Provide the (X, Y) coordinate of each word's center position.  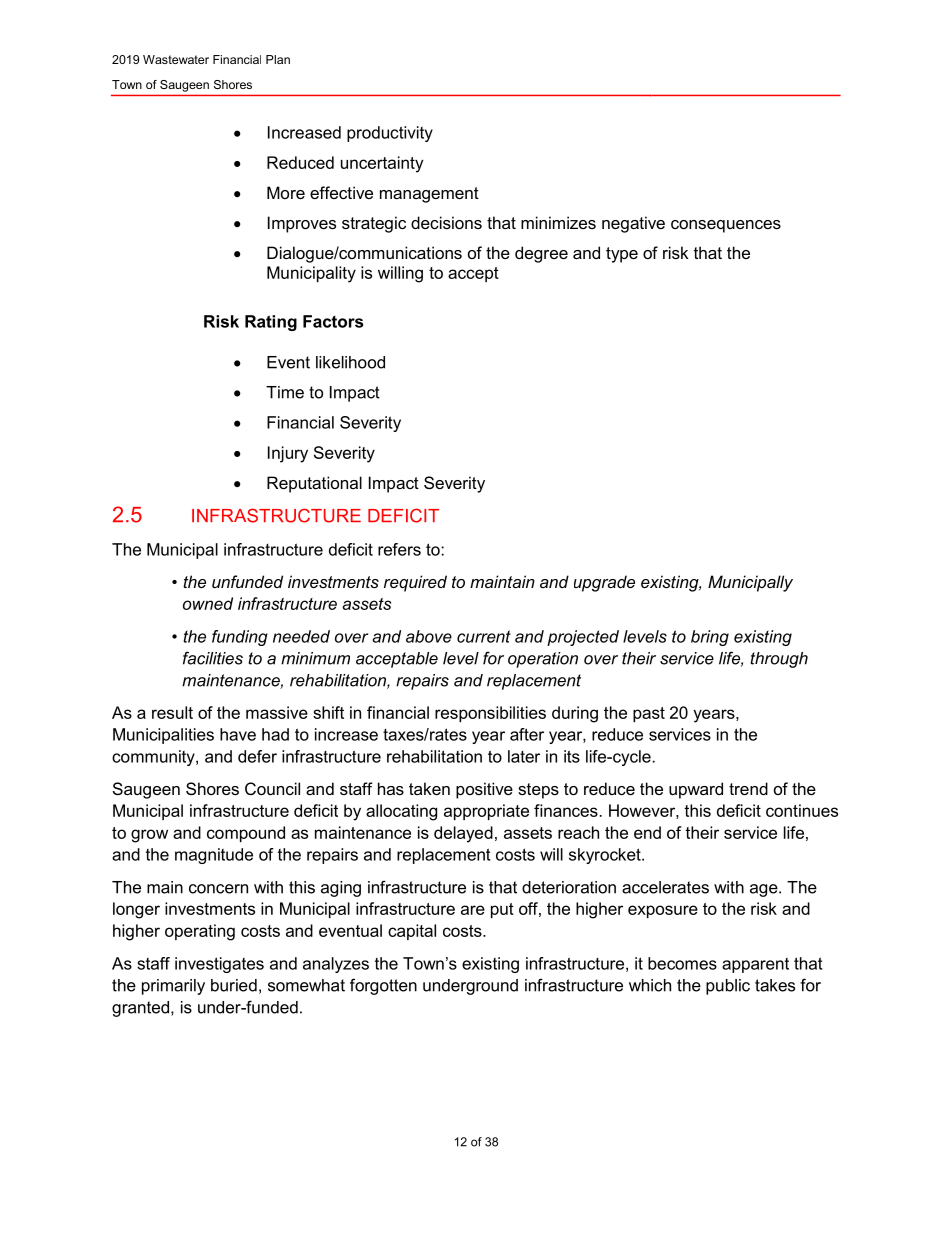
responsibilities (490, 714)
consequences (726, 226)
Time (285, 392)
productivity (390, 134)
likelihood (350, 362)
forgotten (383, 986)
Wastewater (176, 59)
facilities (213, 658)
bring (710, 638)
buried (234, 985)
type (622, 255)
